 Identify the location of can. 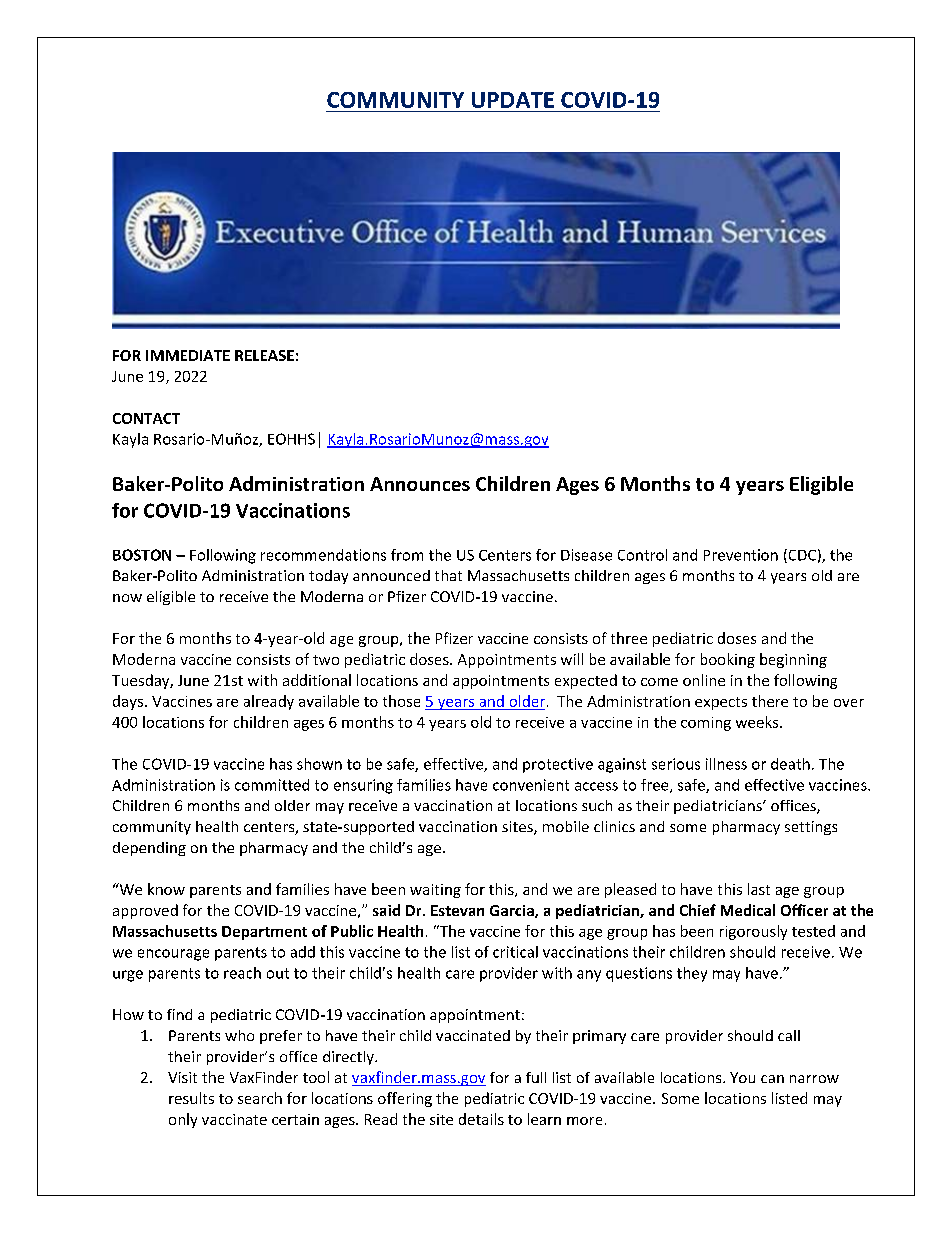
(772, 1079).
